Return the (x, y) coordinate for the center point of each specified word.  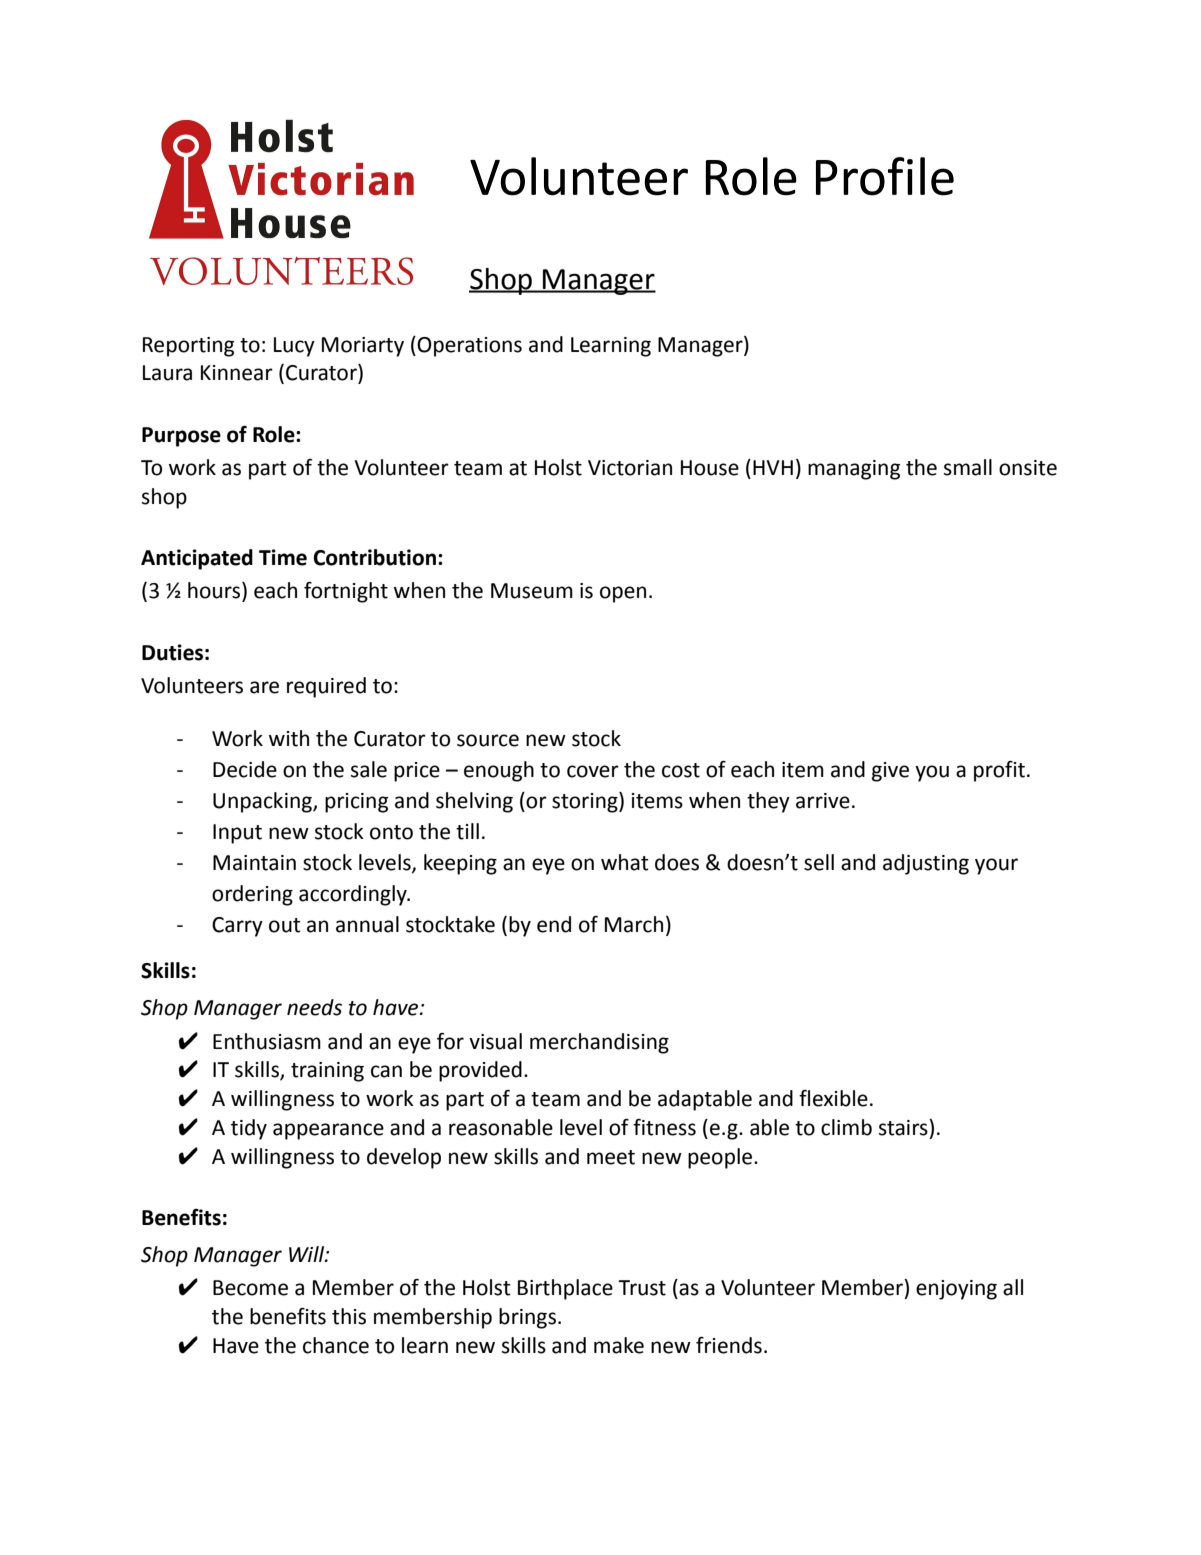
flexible (833, 1098)
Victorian (630, 468)
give (890, 772)
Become (250, 1288)
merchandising (599, 1043)
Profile (885, 176)
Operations (469, 347)
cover (593, 771)
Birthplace (565, 1289)
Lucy (294, 347)
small (968, 467)
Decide (245, 769)
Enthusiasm (267, 1041)
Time (283, 557)
